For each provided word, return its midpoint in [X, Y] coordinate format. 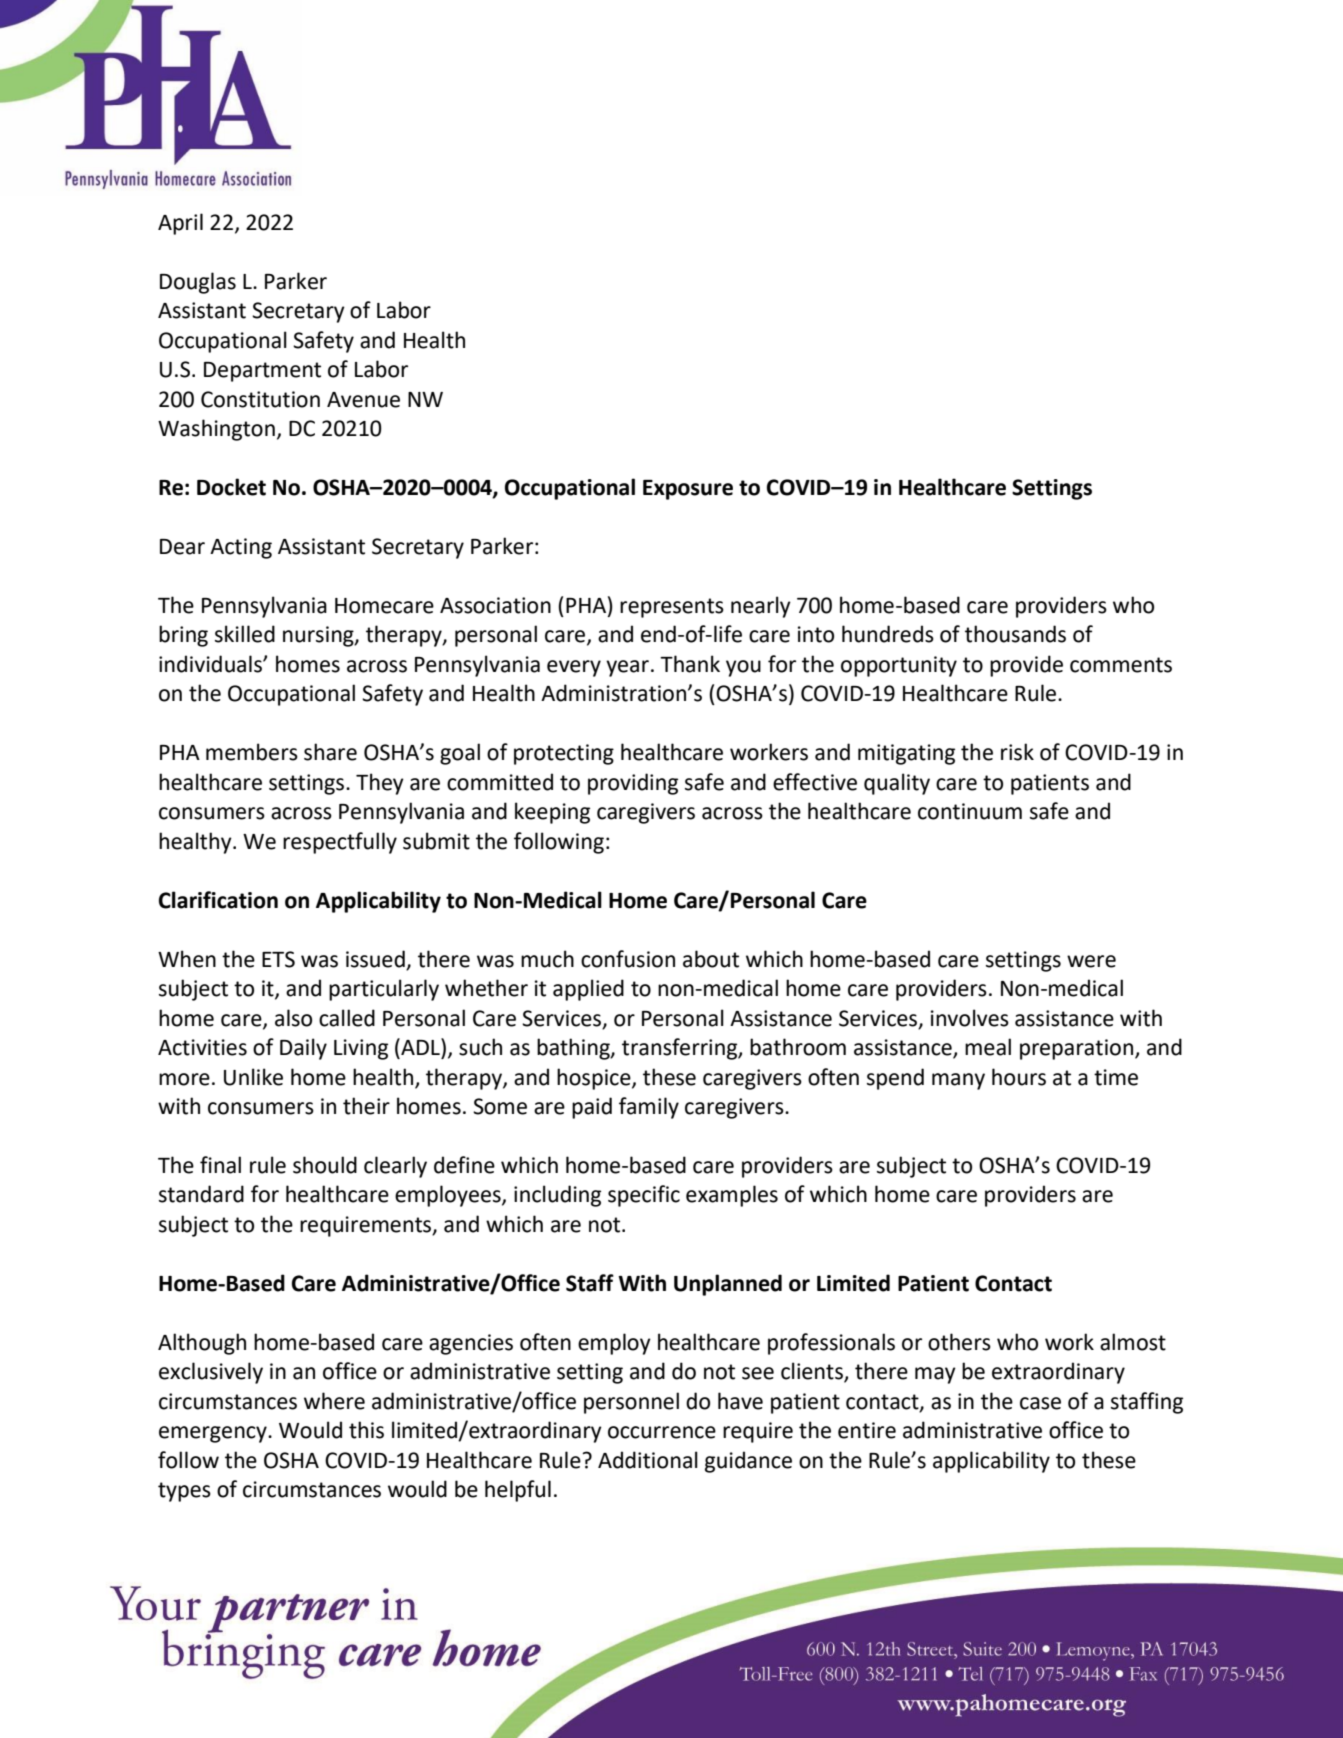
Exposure [688, 490]
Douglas [198, 283]
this [366, 1430]
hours [1019, 1077]
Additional [648, 1460]
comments [1121, 665]
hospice [595, 1079]
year [627, 668]
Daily [303, 1049]
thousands [1015, 634]
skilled [245, 634]
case [1040, 1403]
